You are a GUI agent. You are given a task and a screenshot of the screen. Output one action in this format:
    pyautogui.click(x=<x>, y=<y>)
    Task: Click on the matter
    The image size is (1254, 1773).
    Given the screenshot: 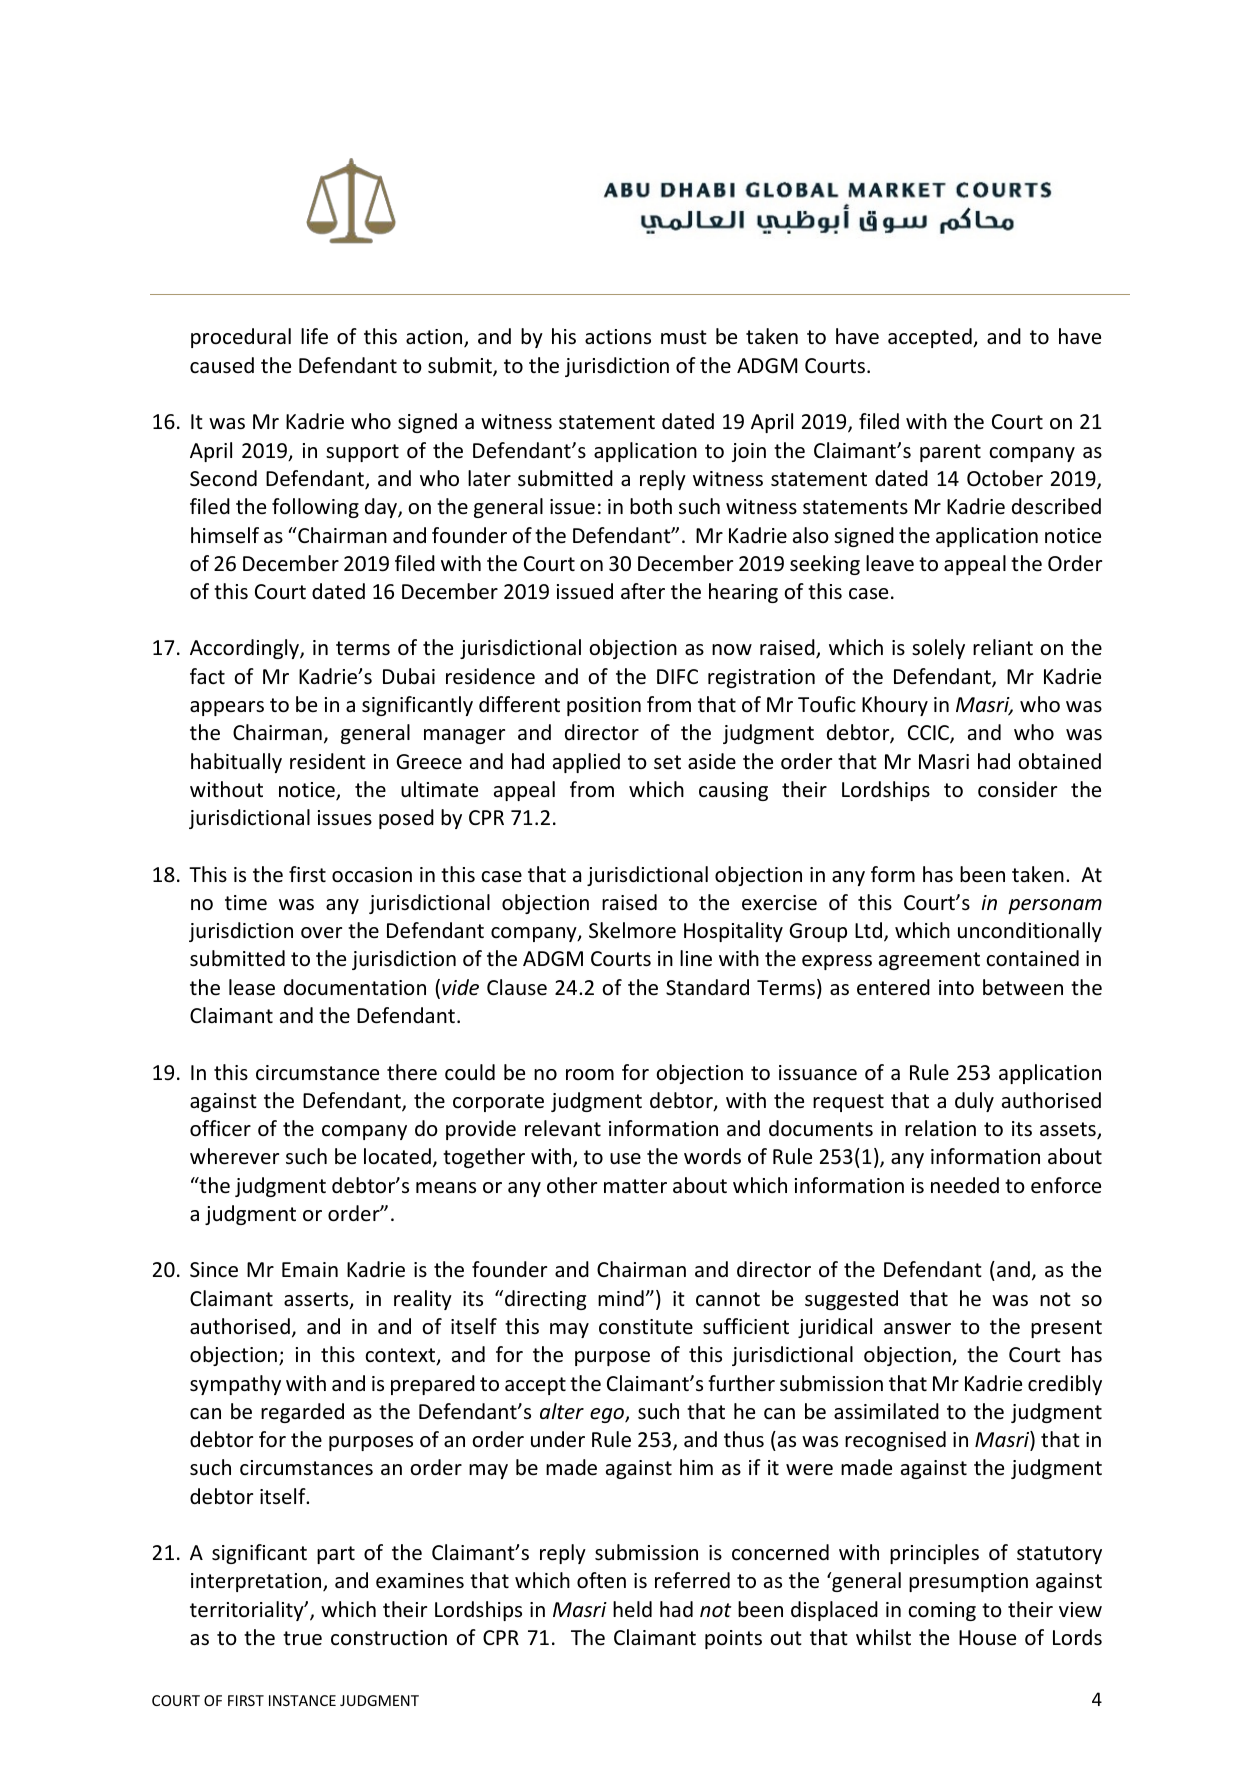 What is the action you would take?
    pyautogui.click(x=635, y=1186)
